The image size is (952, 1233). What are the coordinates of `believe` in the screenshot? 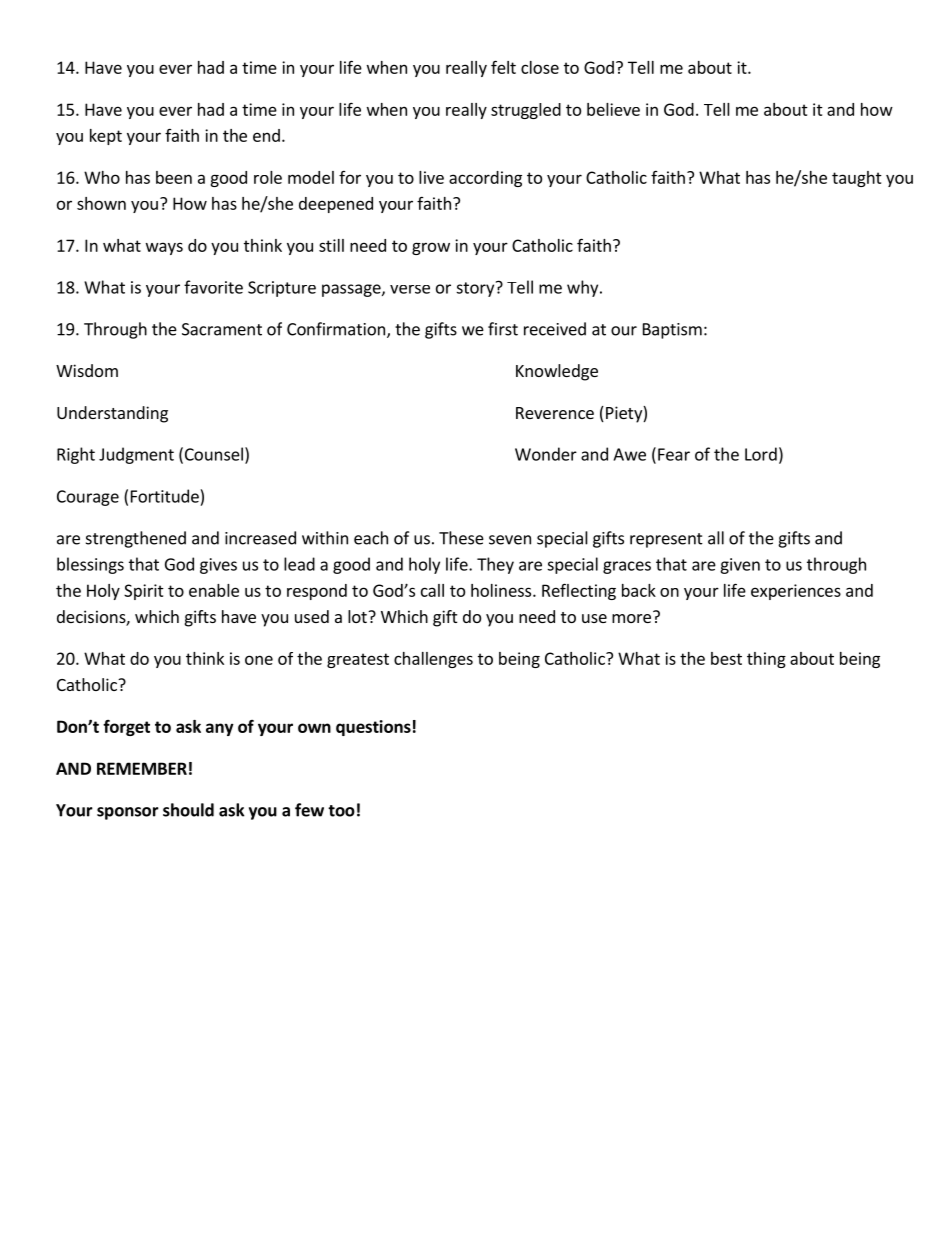 It's located at (613, 109).
